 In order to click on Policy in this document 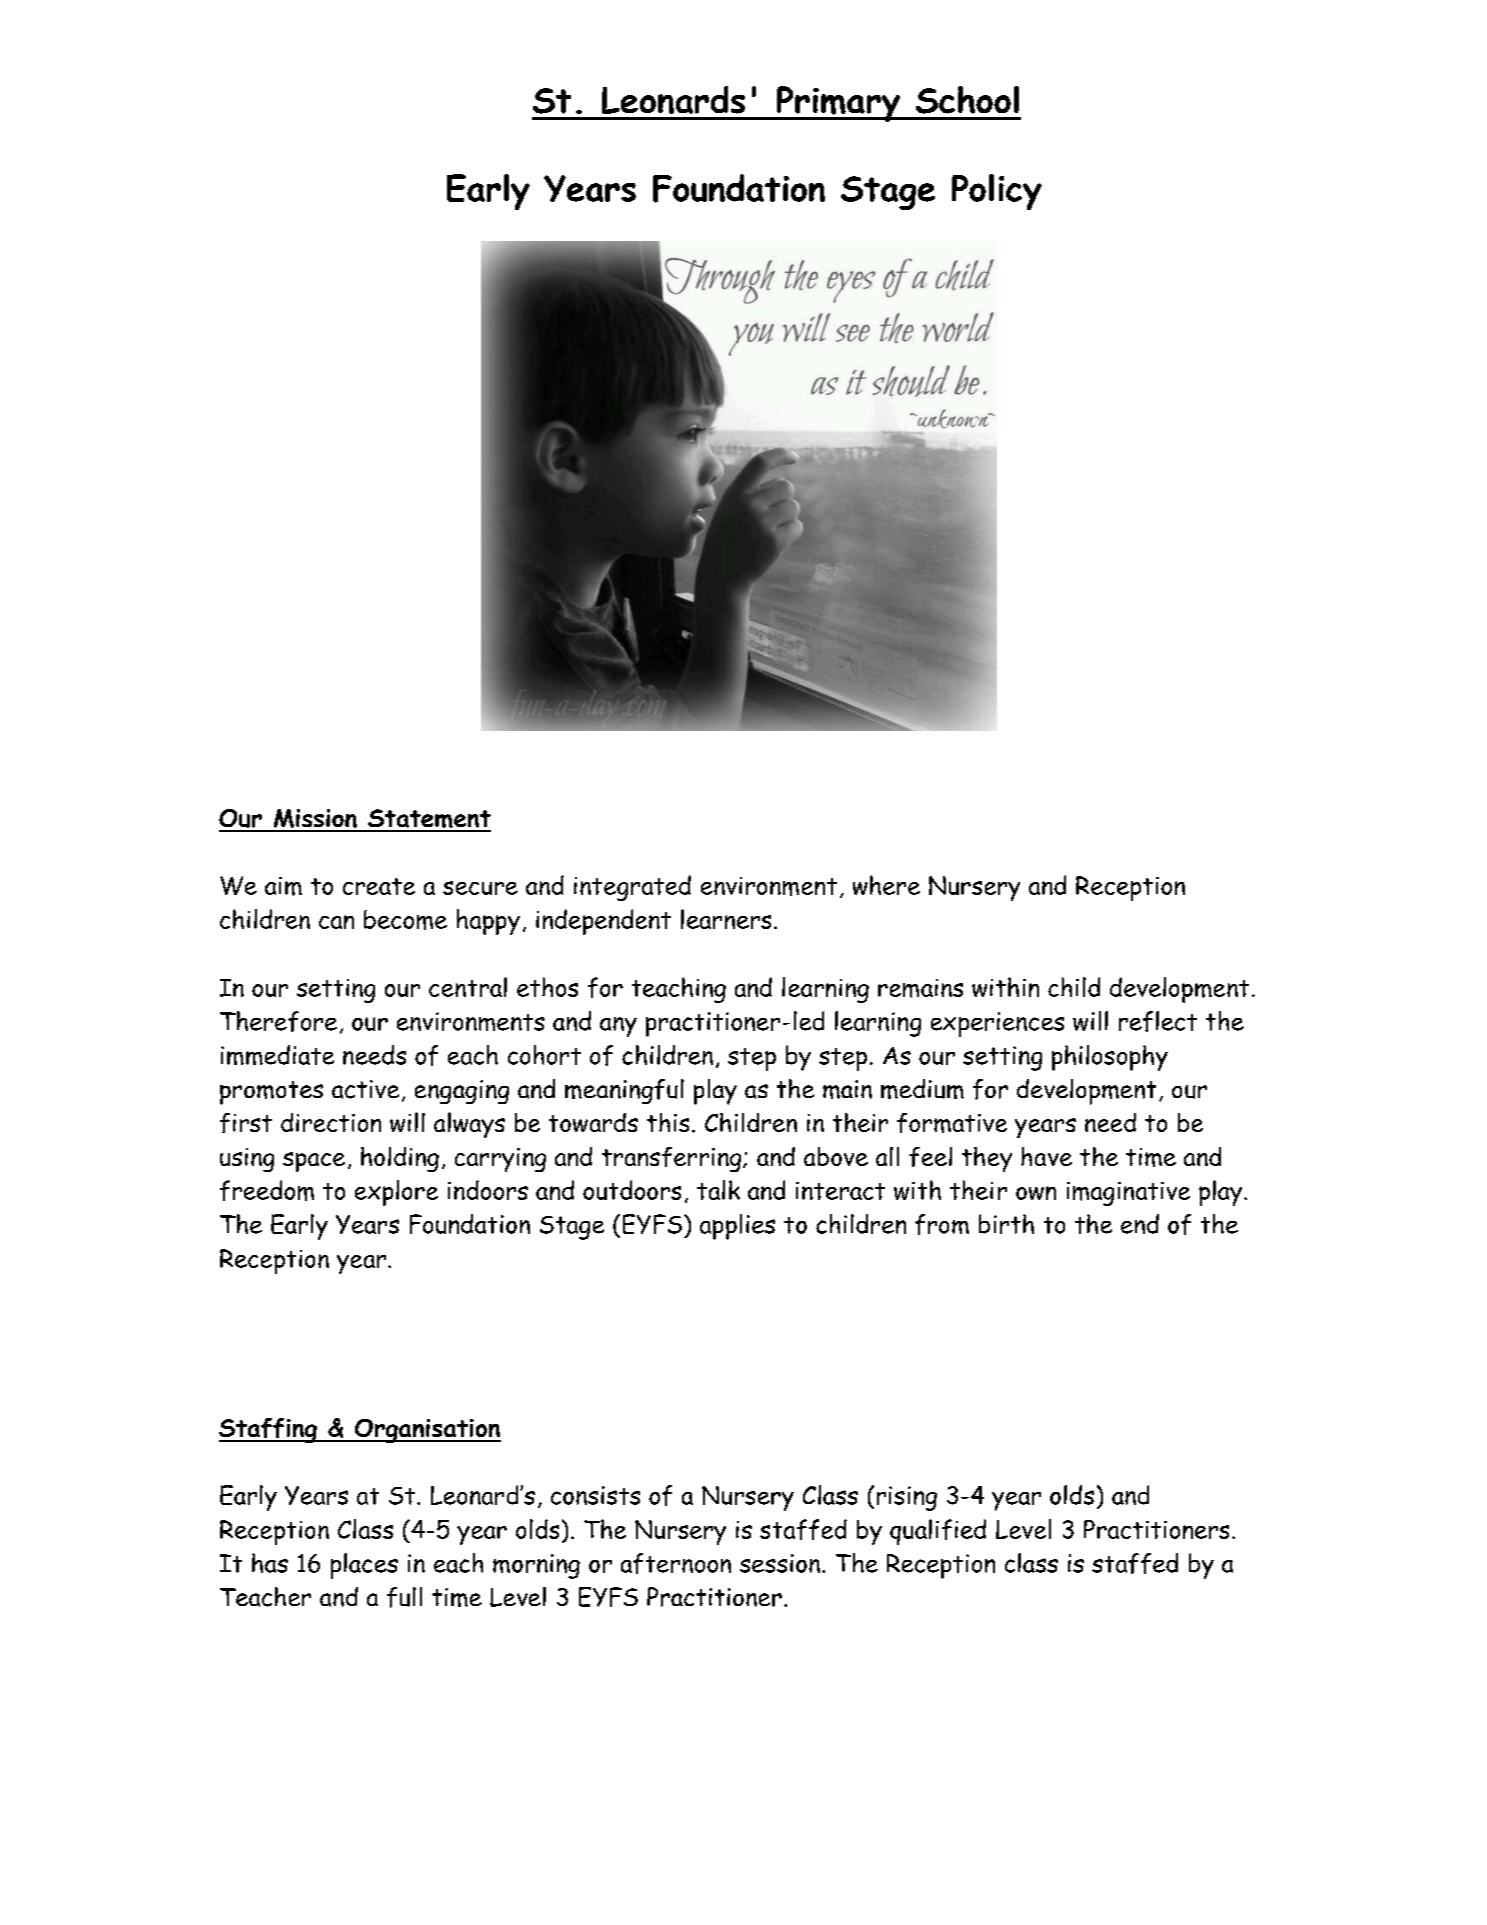, I will do `click(997, 192)`.
